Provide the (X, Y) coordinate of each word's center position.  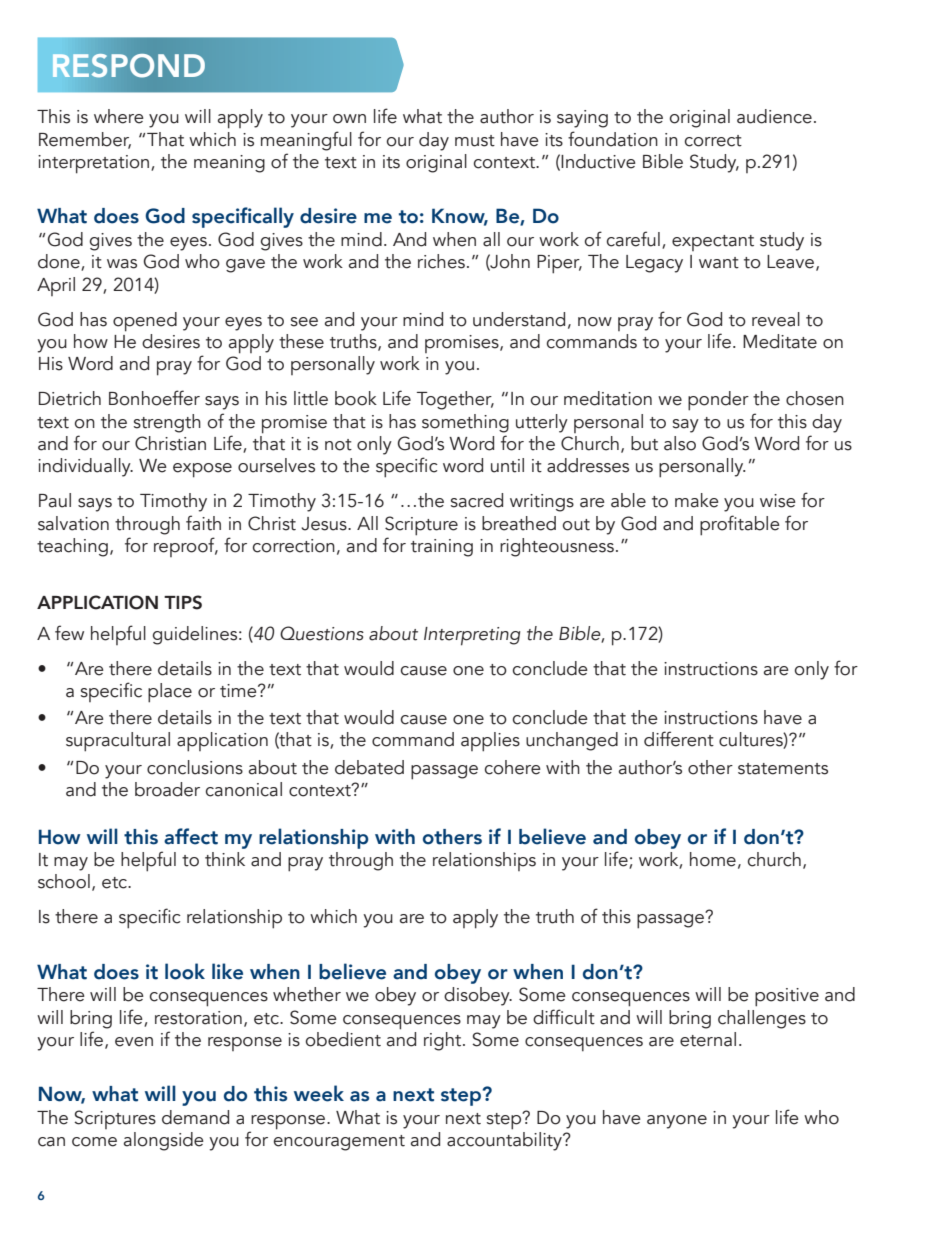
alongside (164, 1141)
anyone (677, 1122)
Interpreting (472, 636)
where (119, 116)
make (697, 500)
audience (774, 116)
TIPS (183, 602)
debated (369, 767)
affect (191, 836)
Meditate (780, 341)
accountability (505, 1141)
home (713, 859)
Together (455, 400)
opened (145, 322)
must (475, 141)
